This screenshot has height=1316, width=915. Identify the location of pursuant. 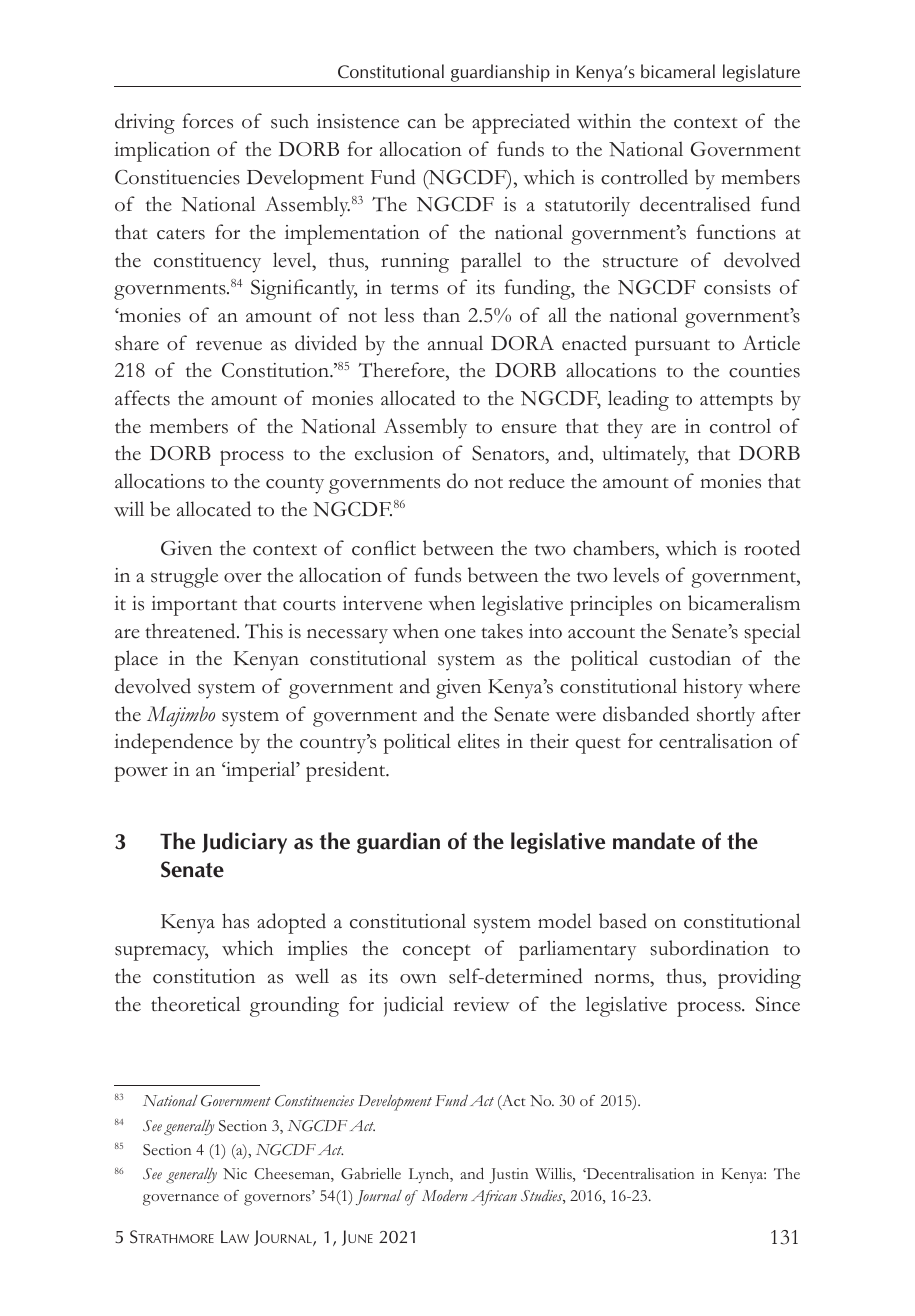
(672, 347).
